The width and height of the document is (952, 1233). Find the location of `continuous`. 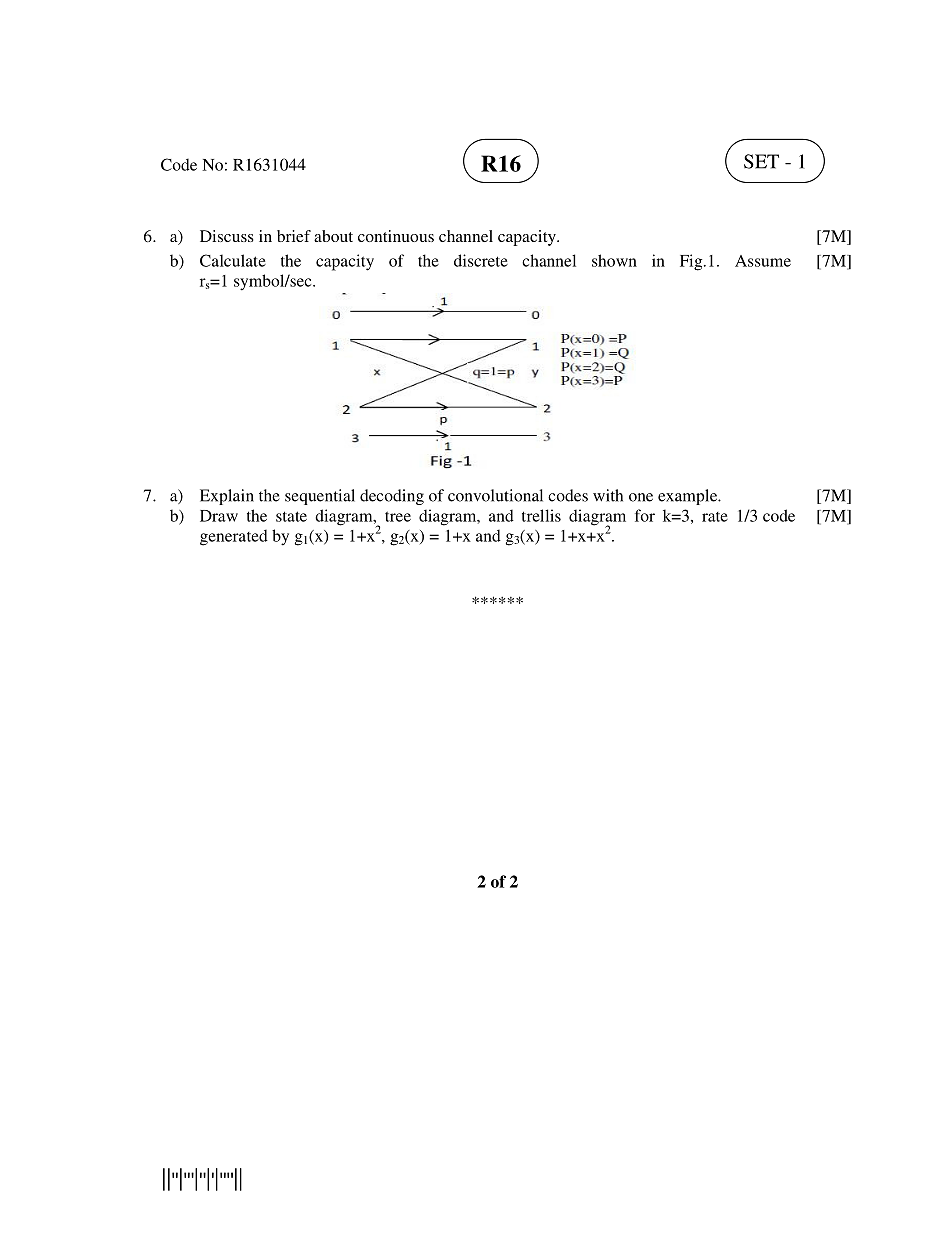

continuous is located at coordinates (396, 236).
